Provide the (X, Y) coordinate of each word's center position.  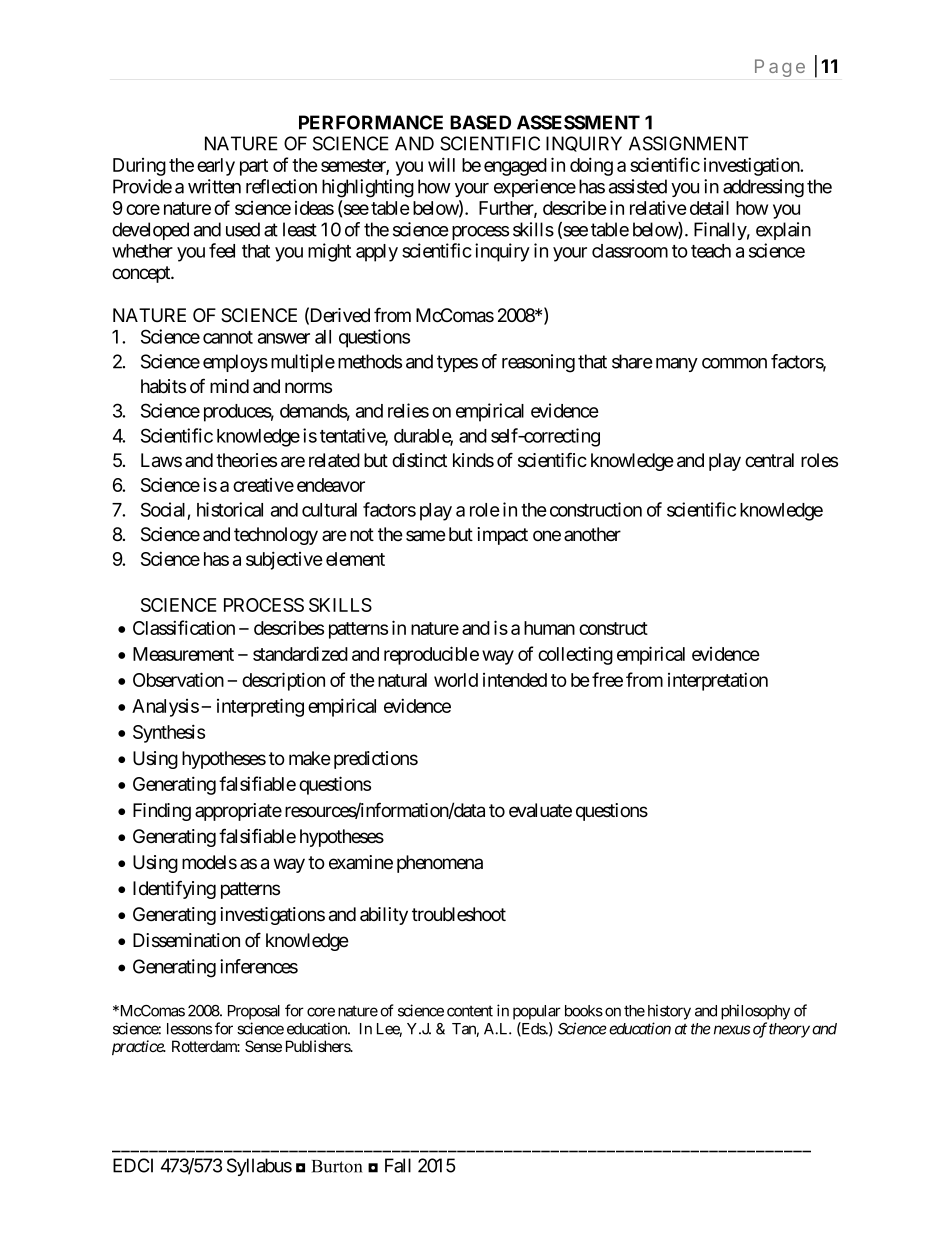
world (456, 680)
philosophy (755, 1012)
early (216, 167)
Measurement (183, 654)
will (441, 164)
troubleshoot (459, 914)
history (669, 1012)
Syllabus (259, 1167)
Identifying (174, 889)
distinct (419, 460)
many (677, 365)
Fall (398, 1165)
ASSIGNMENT (688, 143)
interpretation (718, 681)
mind (229, 386)
